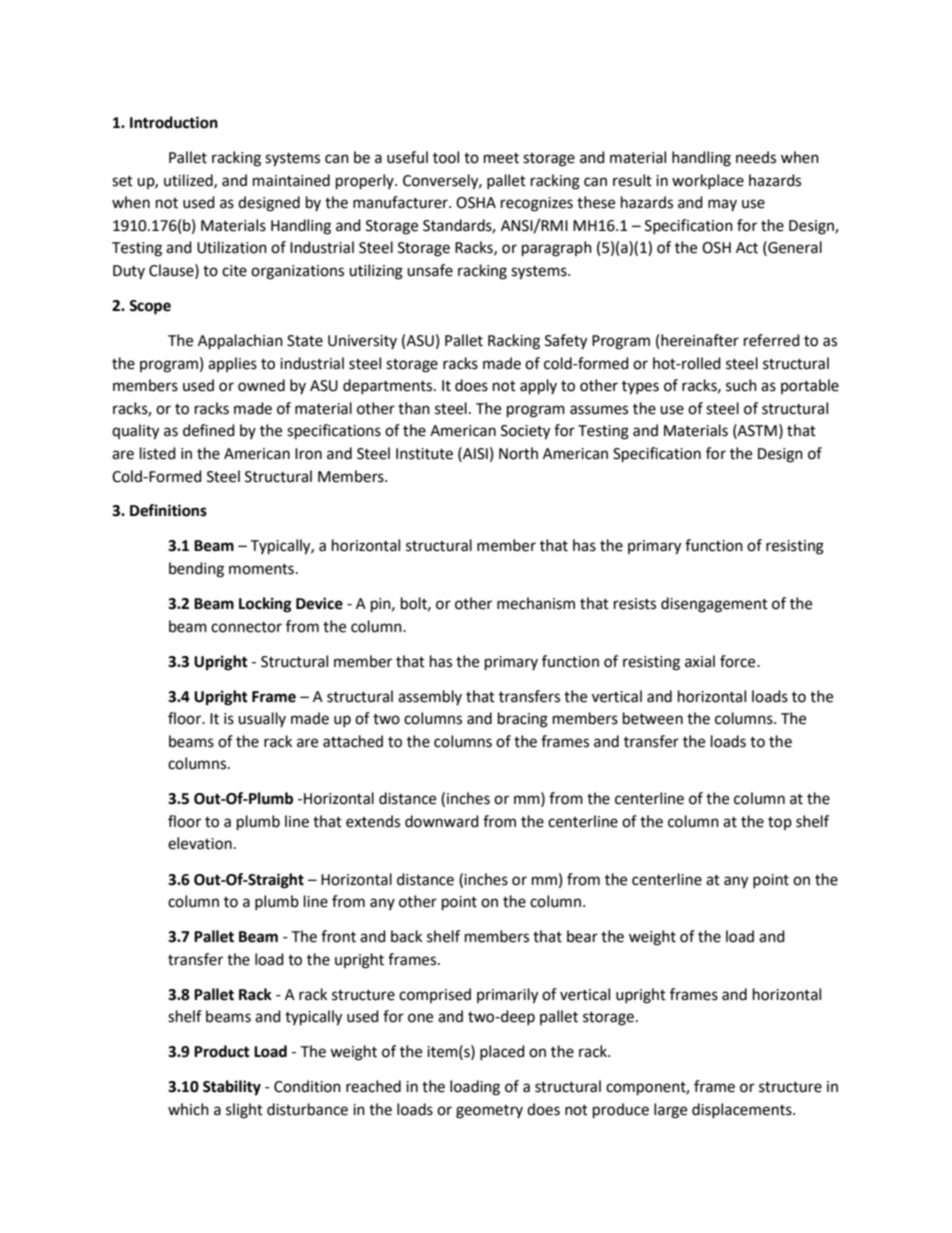 This screenshot has width=952, height=1233. Describe the element at coordinates (414, 408) in the screenshot. I see `than` at that location.
